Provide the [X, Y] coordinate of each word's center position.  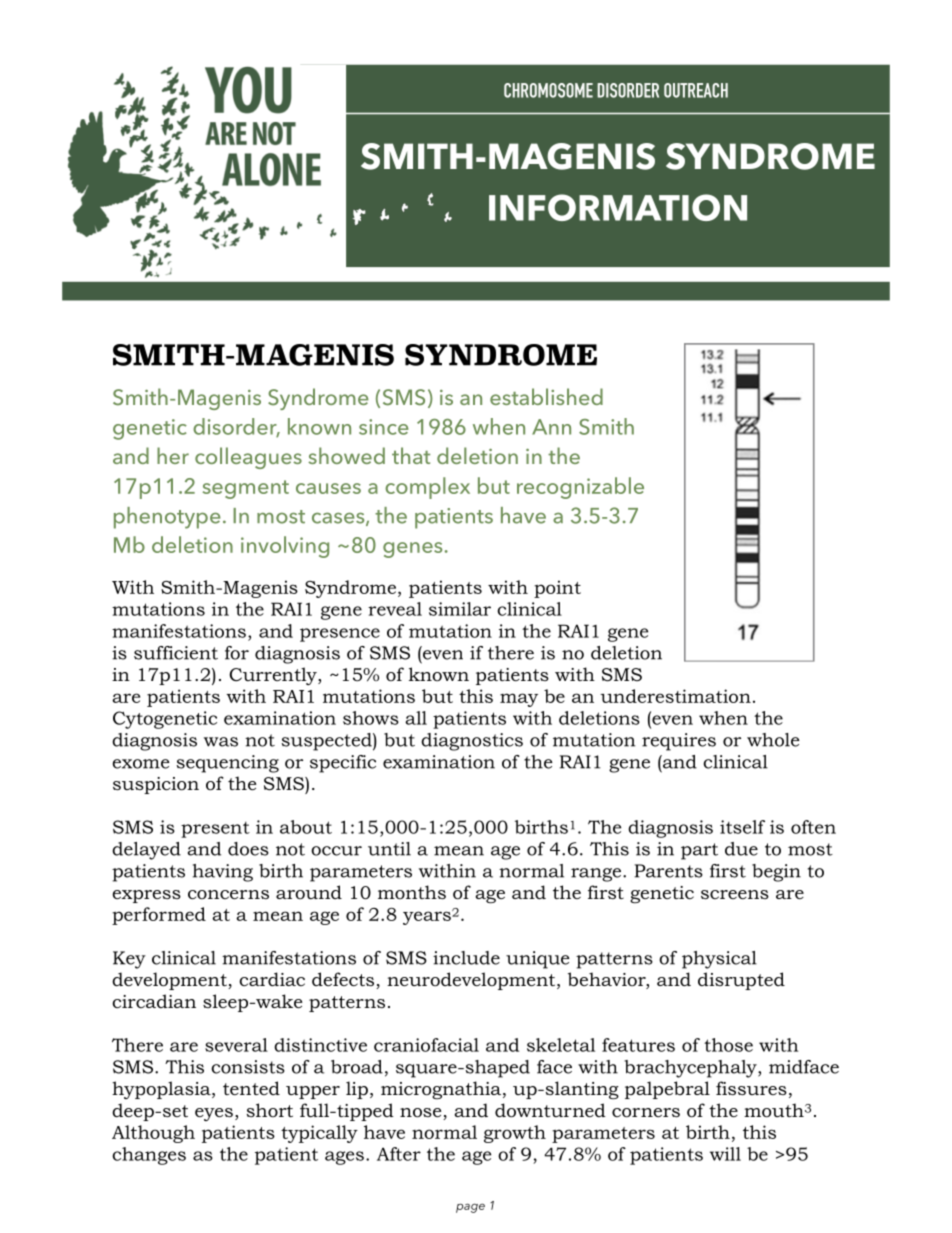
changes [149, 1156]
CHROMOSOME [548, 90]
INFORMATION [618, 207]
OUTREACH [696, 90]
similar [460, 609]
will [725, 1154]
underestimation [675, 696]
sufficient [176, 653]
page [470, 1208]
